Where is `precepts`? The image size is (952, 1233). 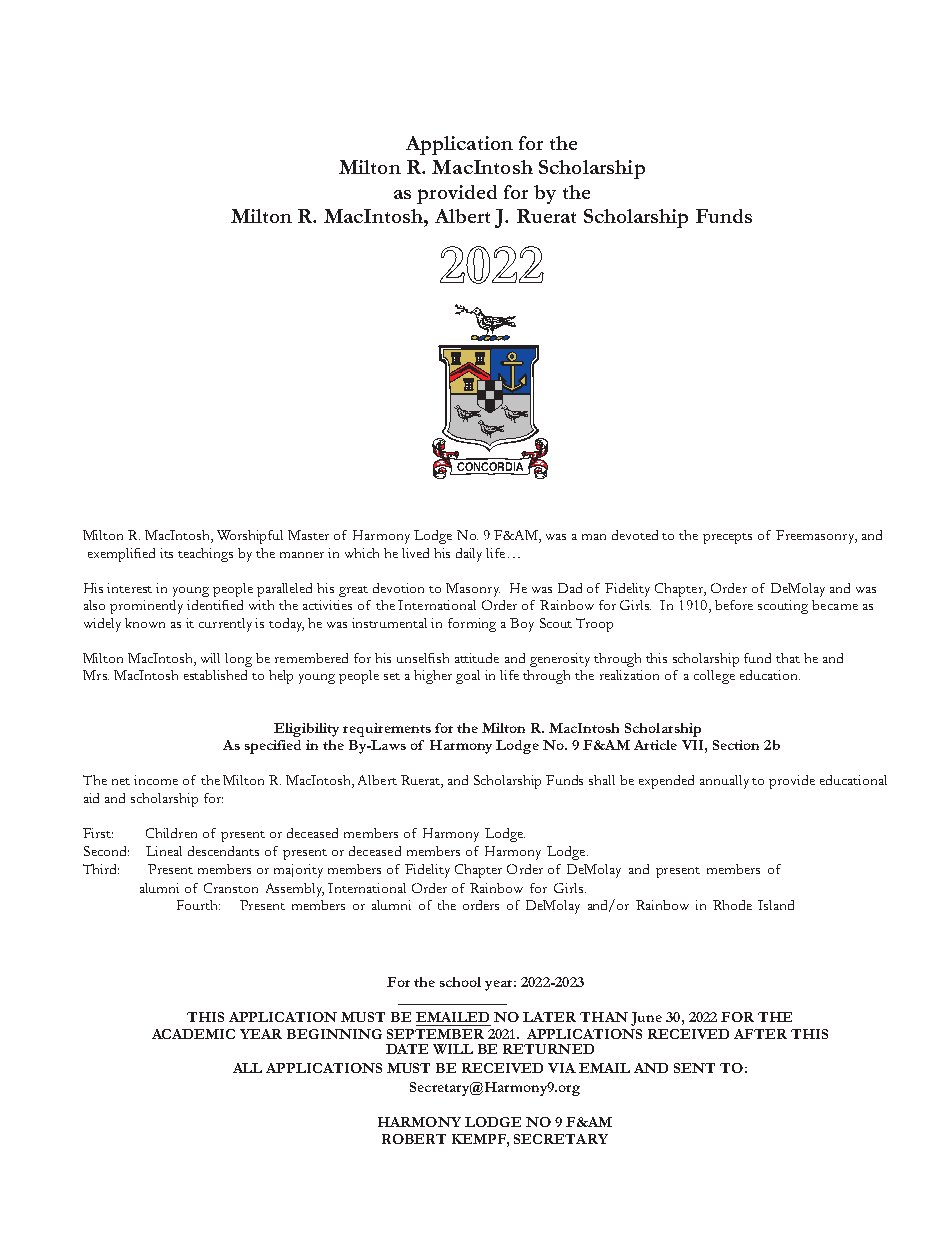
precepts is located at coordinates (727, 538).
